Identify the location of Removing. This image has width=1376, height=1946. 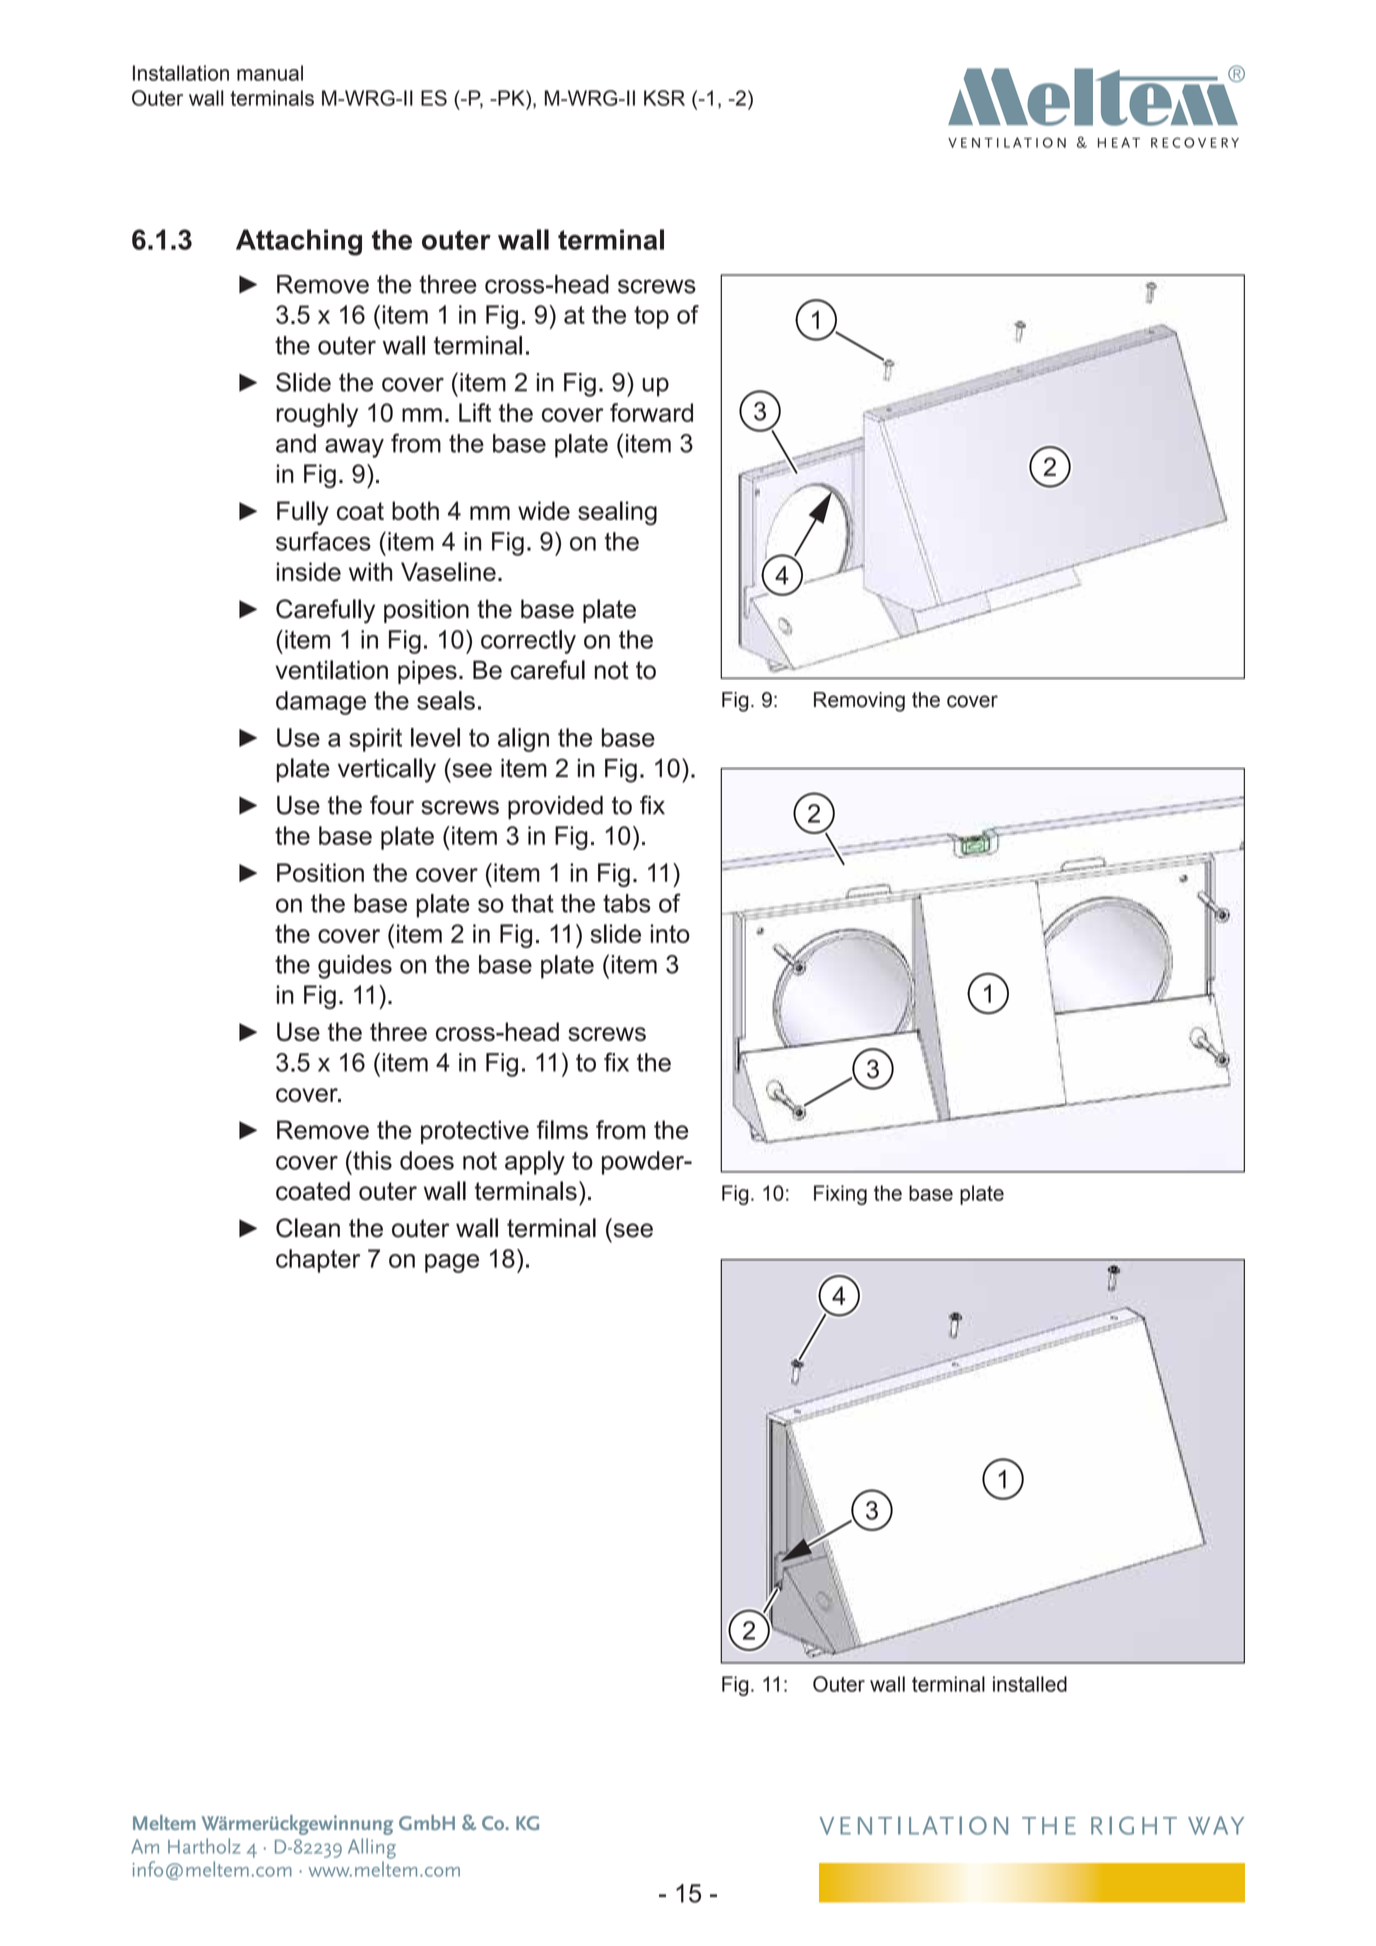
(859, 702).
